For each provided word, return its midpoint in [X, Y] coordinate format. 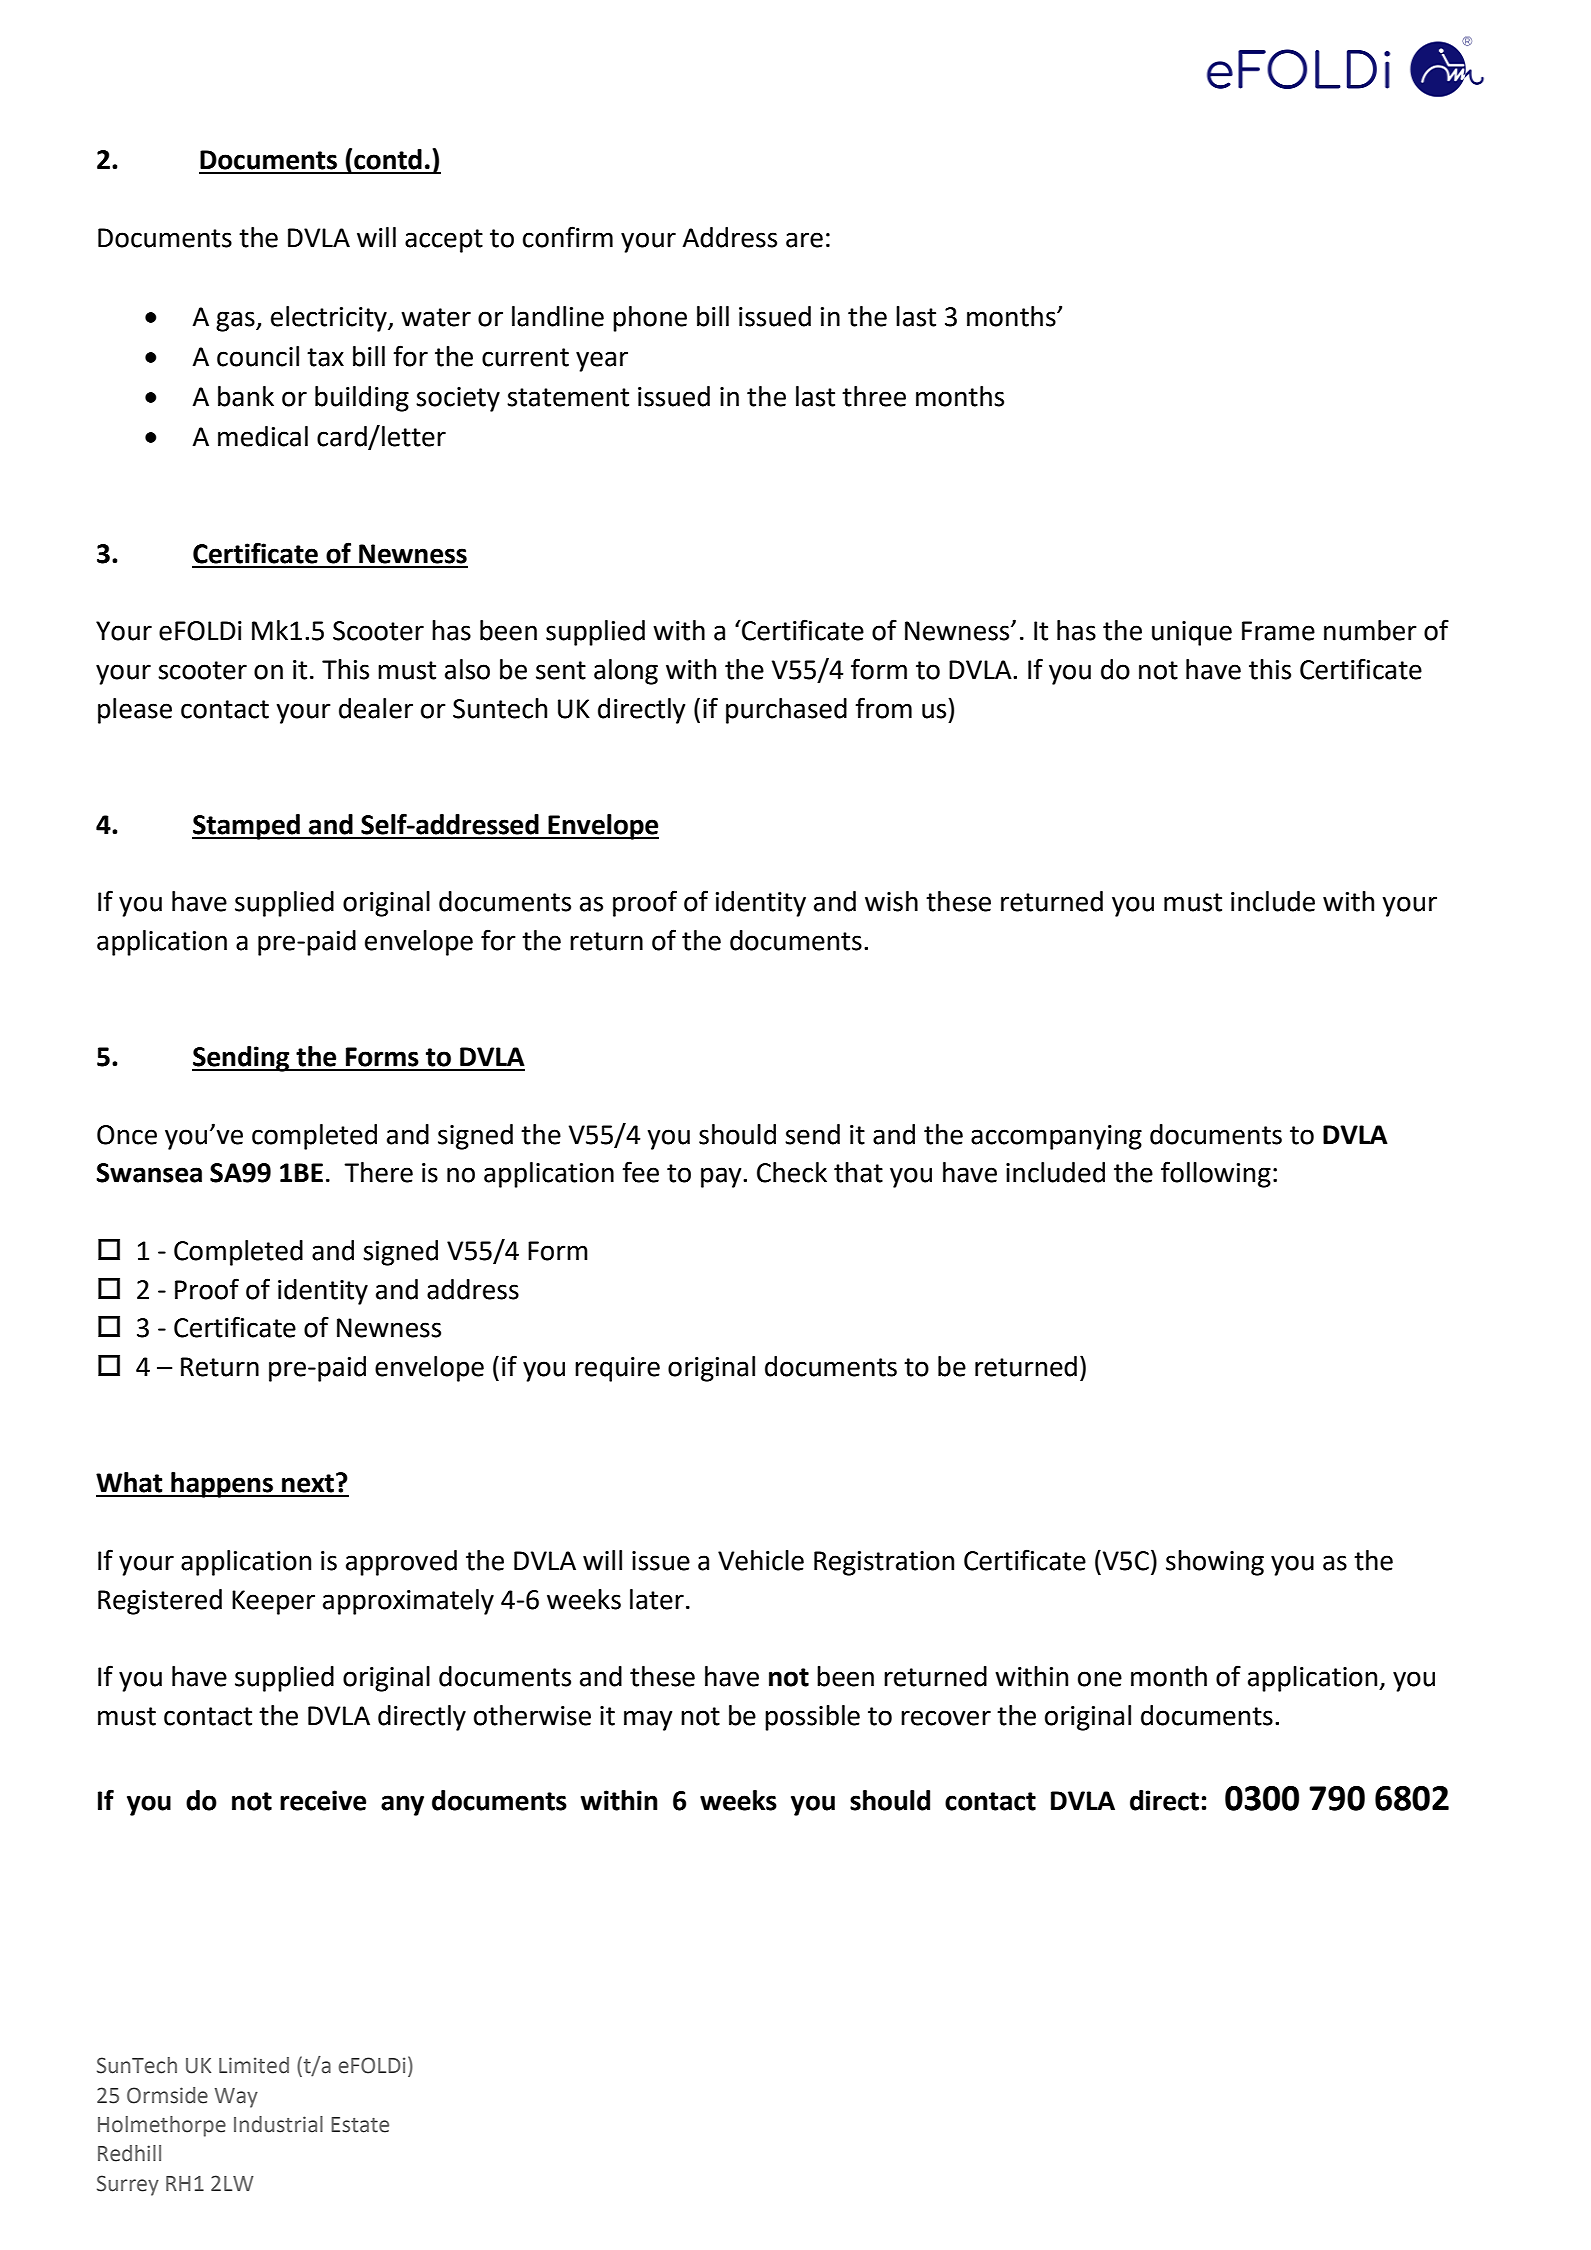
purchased [786, 711]
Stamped [247, 827]
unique [1192, 633]
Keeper [273, 1602]
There [378, 1172]
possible [812, 1718]
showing [1215, 1563]
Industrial [278, 2124]
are [804, 240]
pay [722, 1177]
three [874, 396]
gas [236, 321]
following [1216, 1174]
